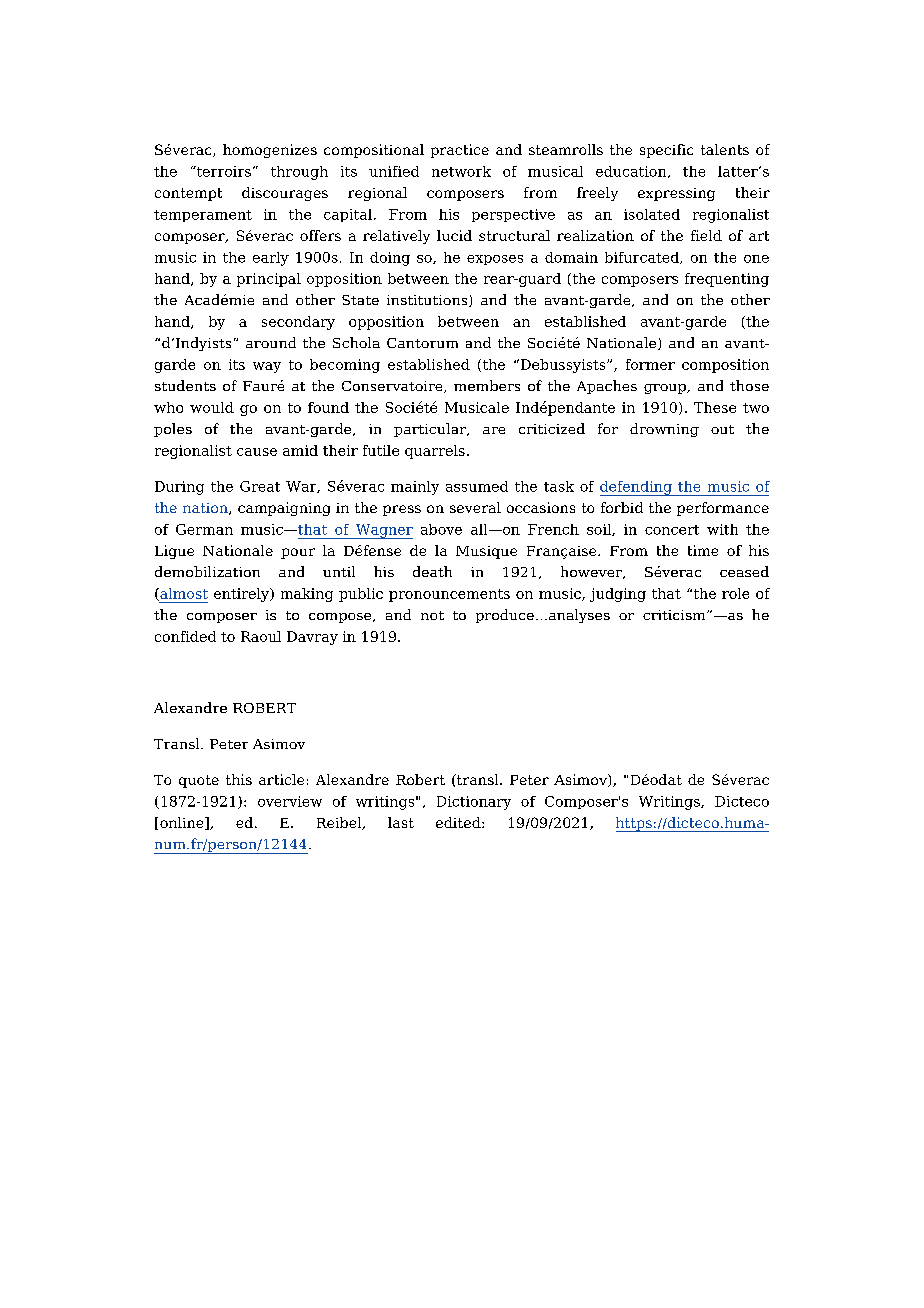 This page has height=1308, width=924. What do you see at coordinates (260, 486) in the page?
I see `Great` at bounding box center [260, 486].
